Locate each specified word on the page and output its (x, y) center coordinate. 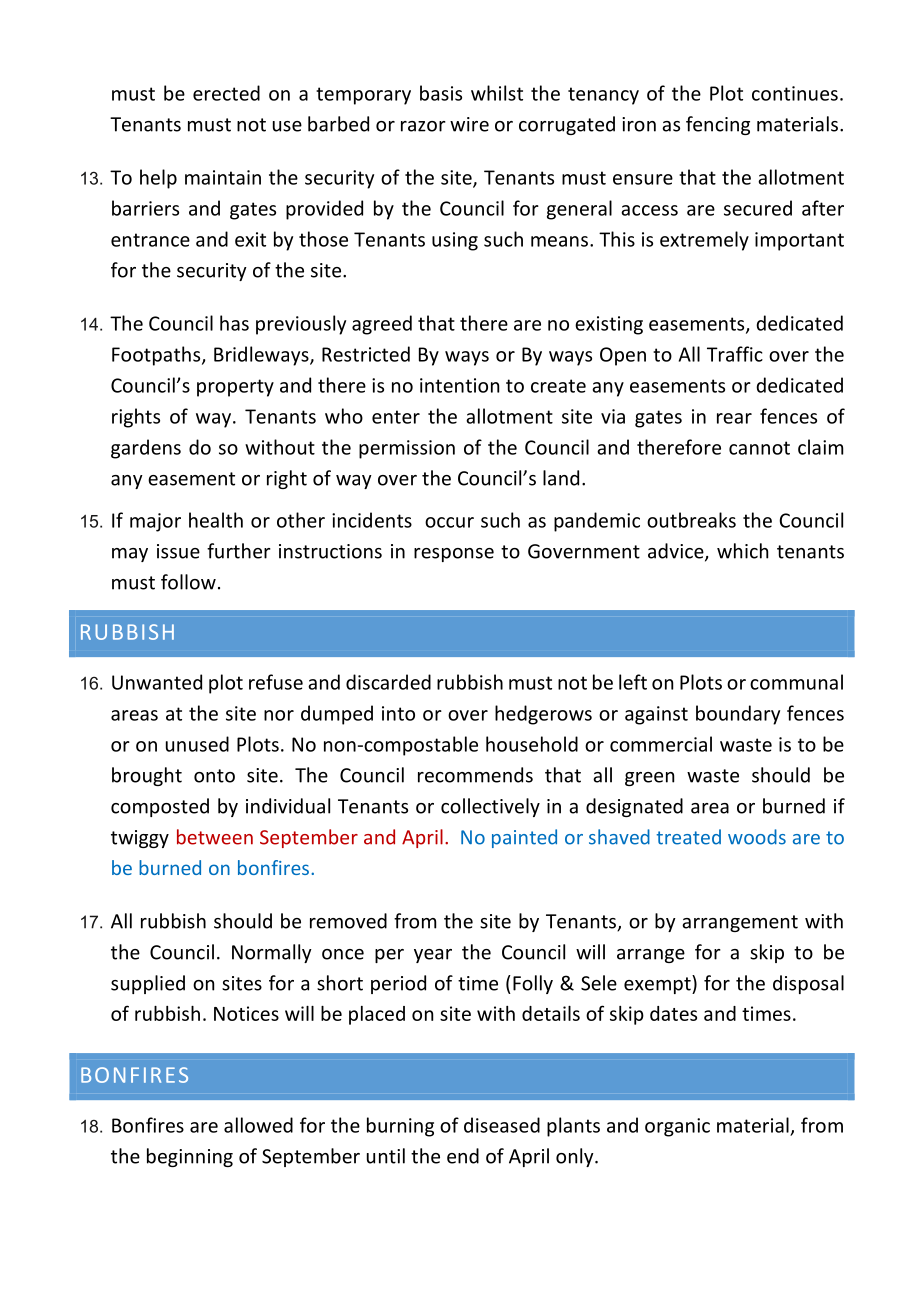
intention (459, 385)
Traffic (735, 354)
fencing (718, 125)
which (742, 551)
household (532, 744)
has (234, 323)
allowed (258, 1125)
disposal (808, 984)
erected (226, 93)
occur (449, 522)
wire (469, 124)
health (216, 520)
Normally (272, 953)
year (433, 956)
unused (197, 744)
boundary (738, 715)
